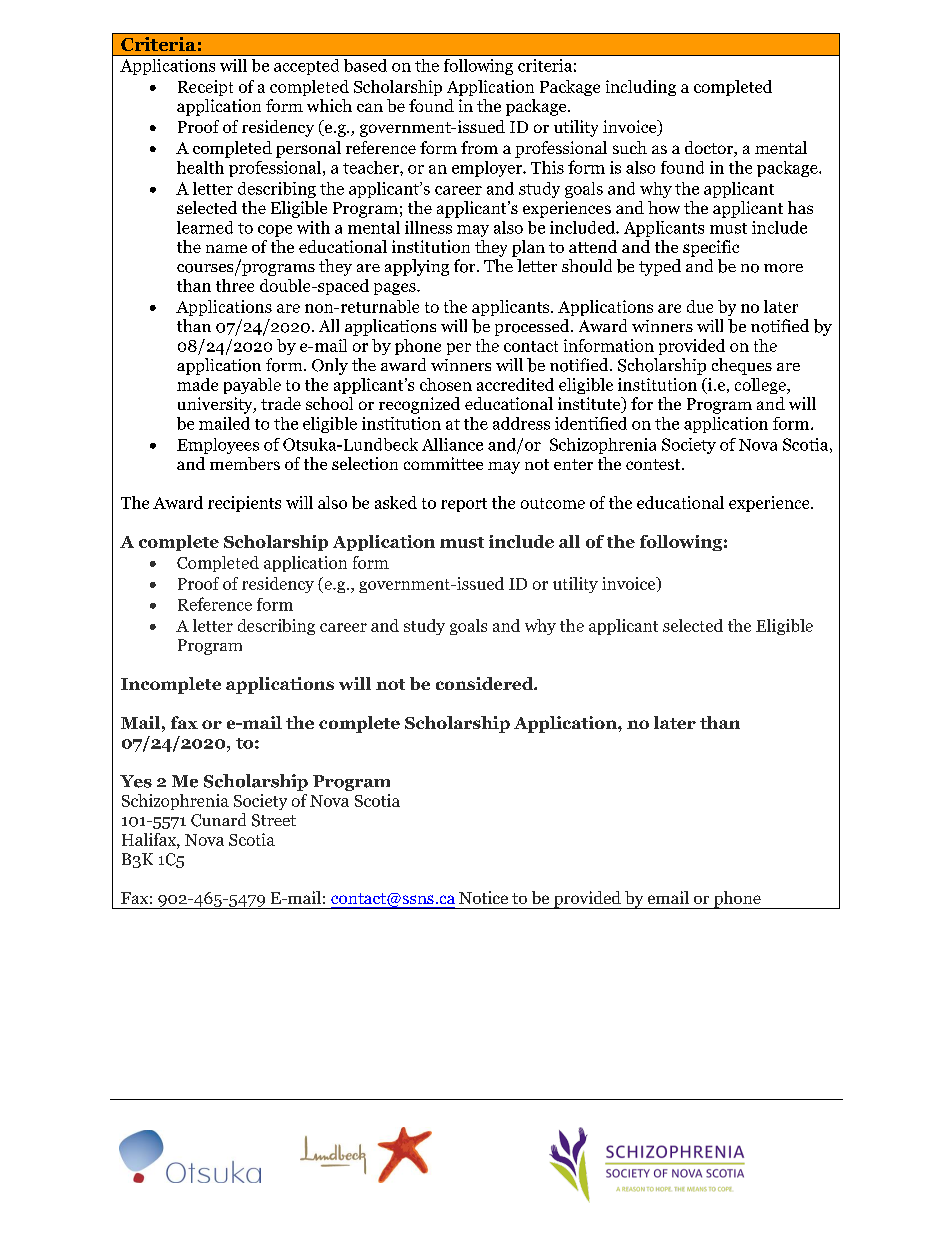  I want to click on Receipt, so click(205, 88).
